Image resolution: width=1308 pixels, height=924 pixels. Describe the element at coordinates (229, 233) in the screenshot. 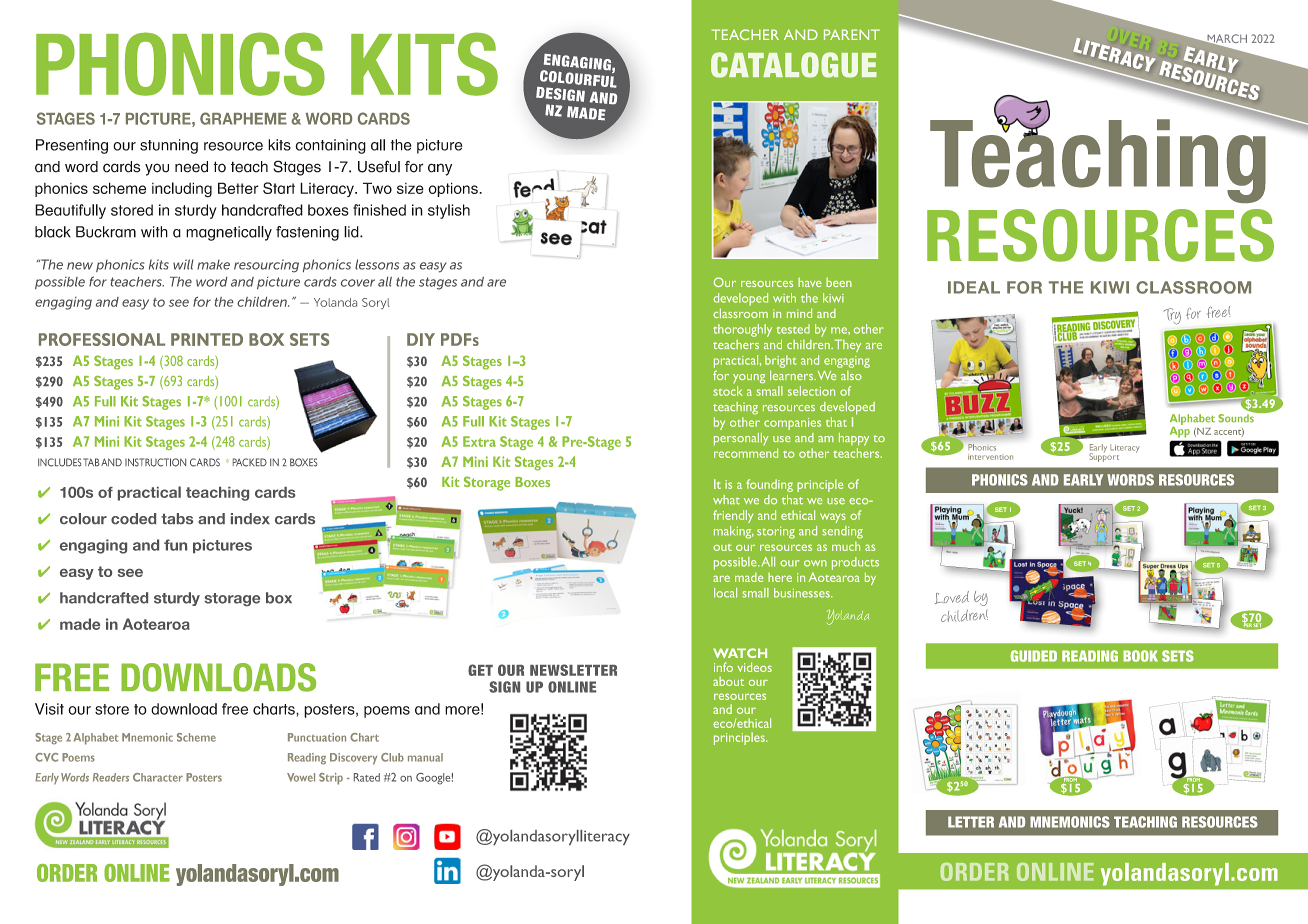

I see `magnetically` at that location.
